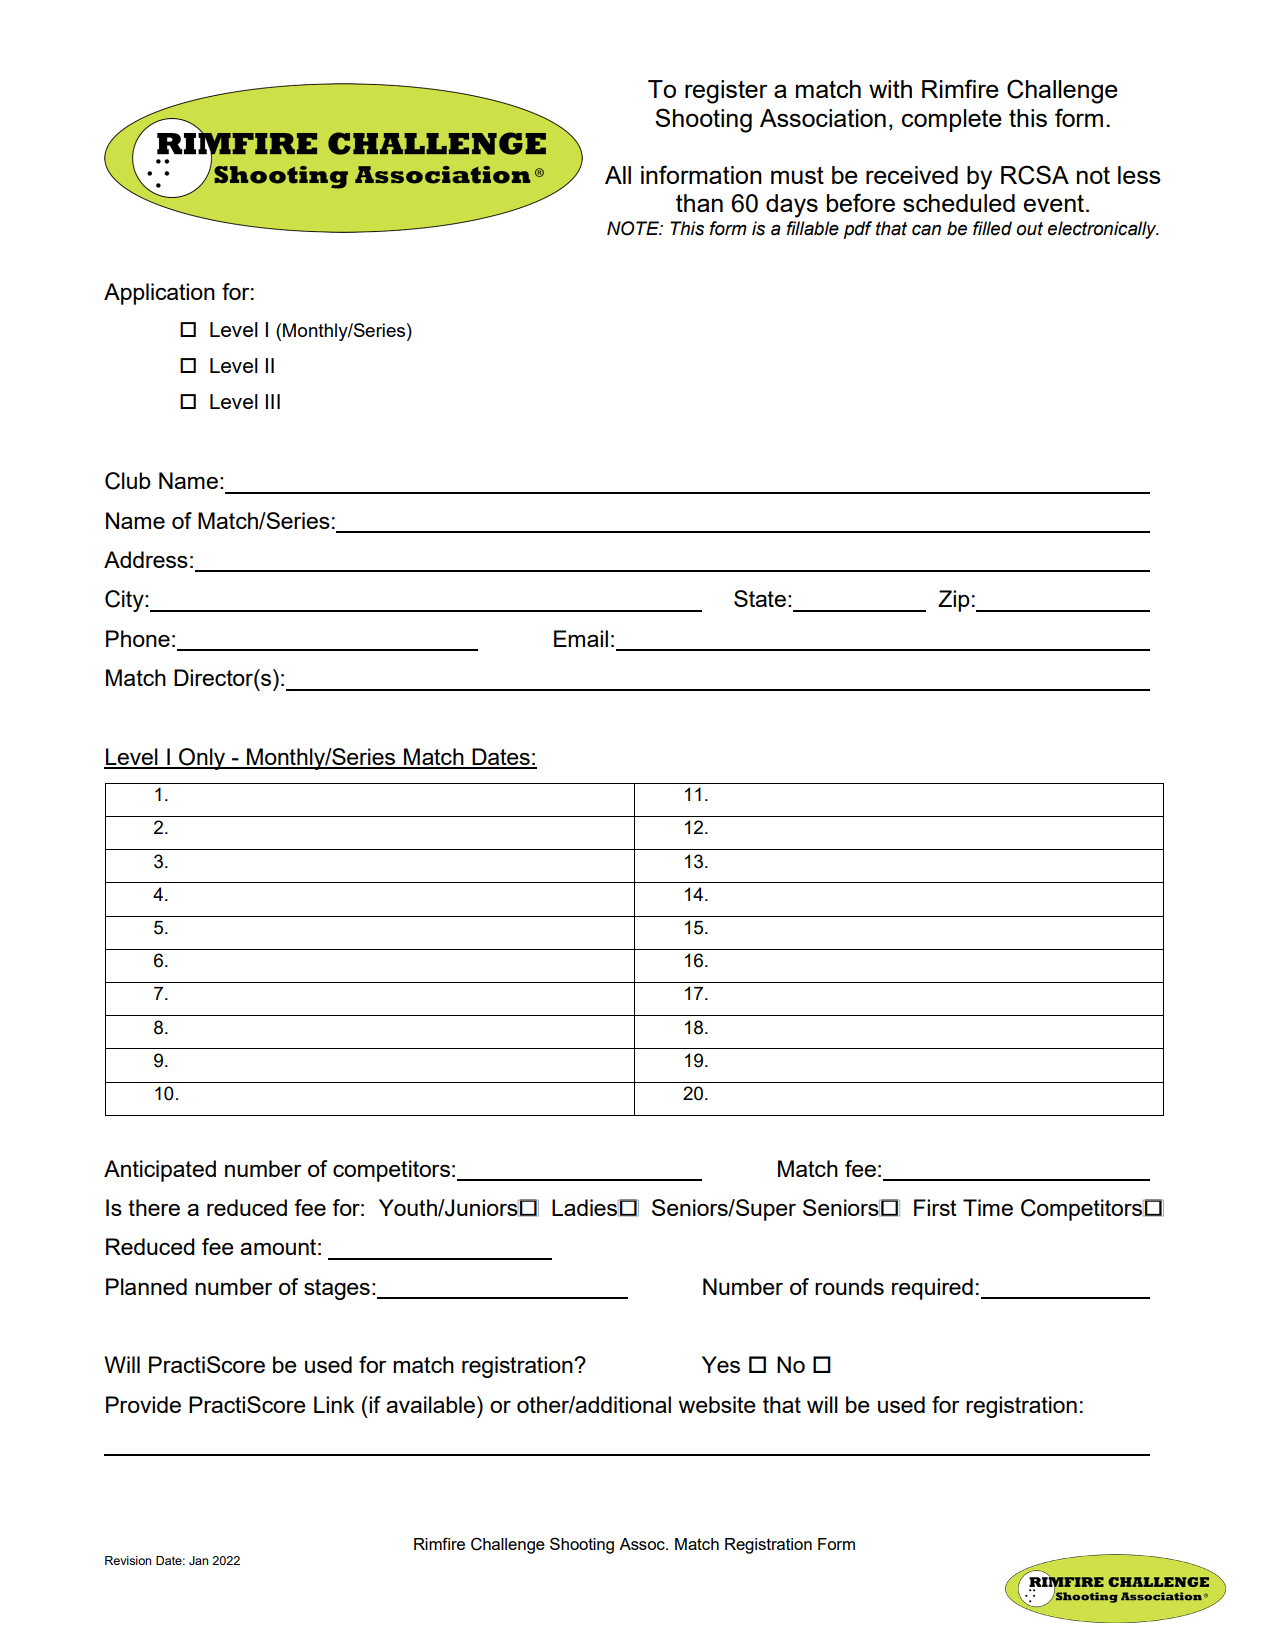  I want to click on Application, so click(159, 294).
